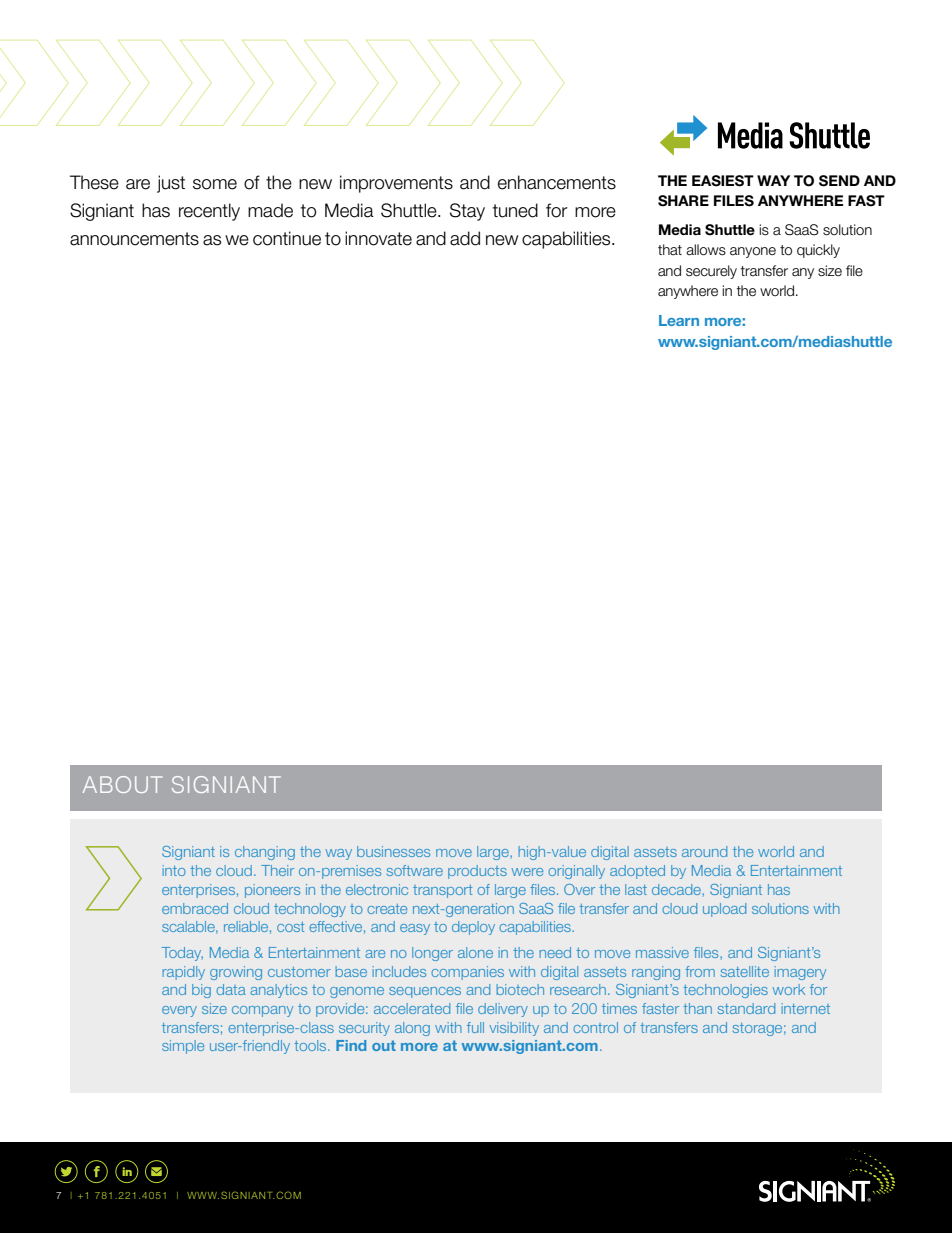  Describe the element at coordinates (393, 851) in the screenshot. I see `businesses` at that location.
